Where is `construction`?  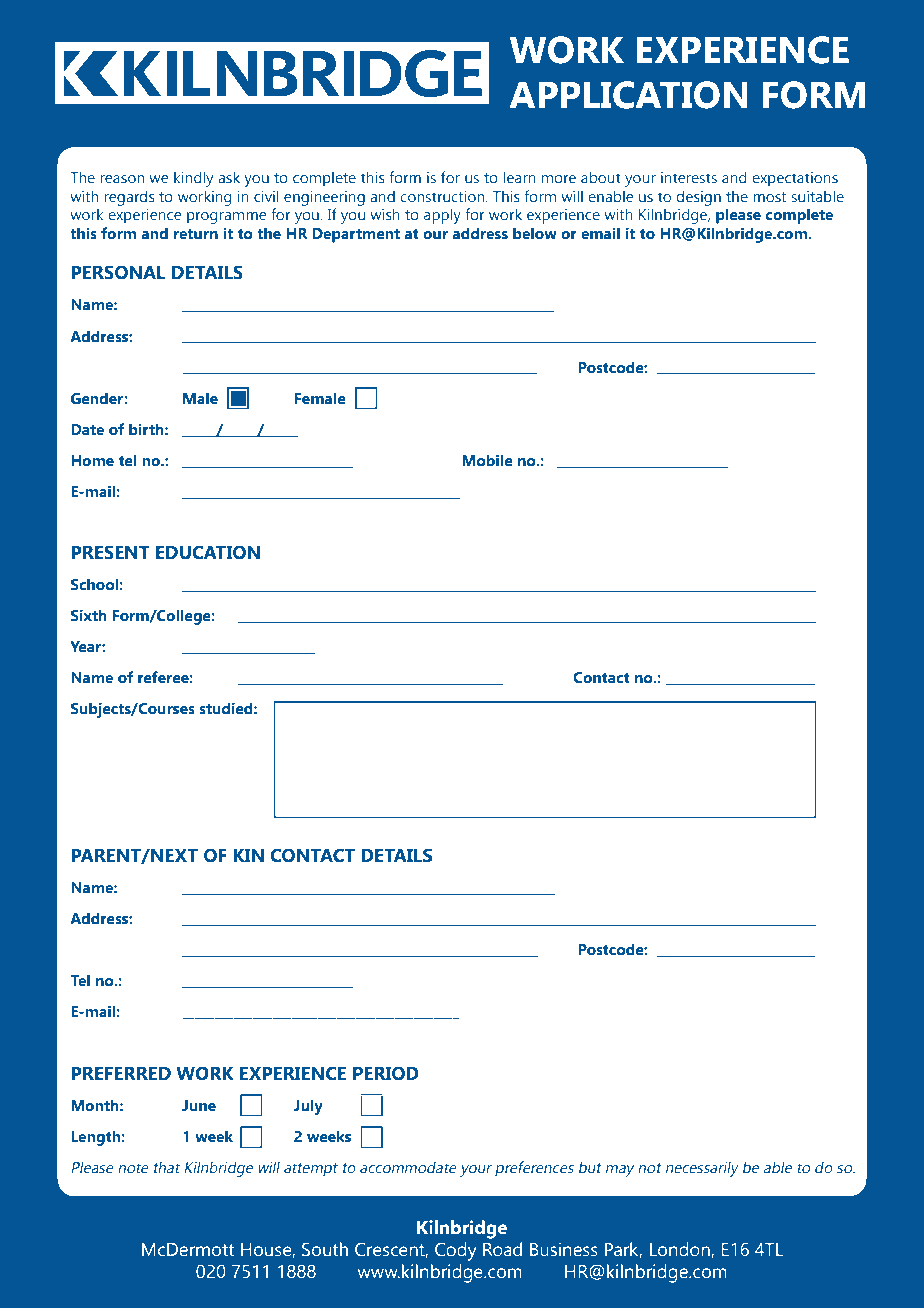 construction is located at coordinates (443, 196).
